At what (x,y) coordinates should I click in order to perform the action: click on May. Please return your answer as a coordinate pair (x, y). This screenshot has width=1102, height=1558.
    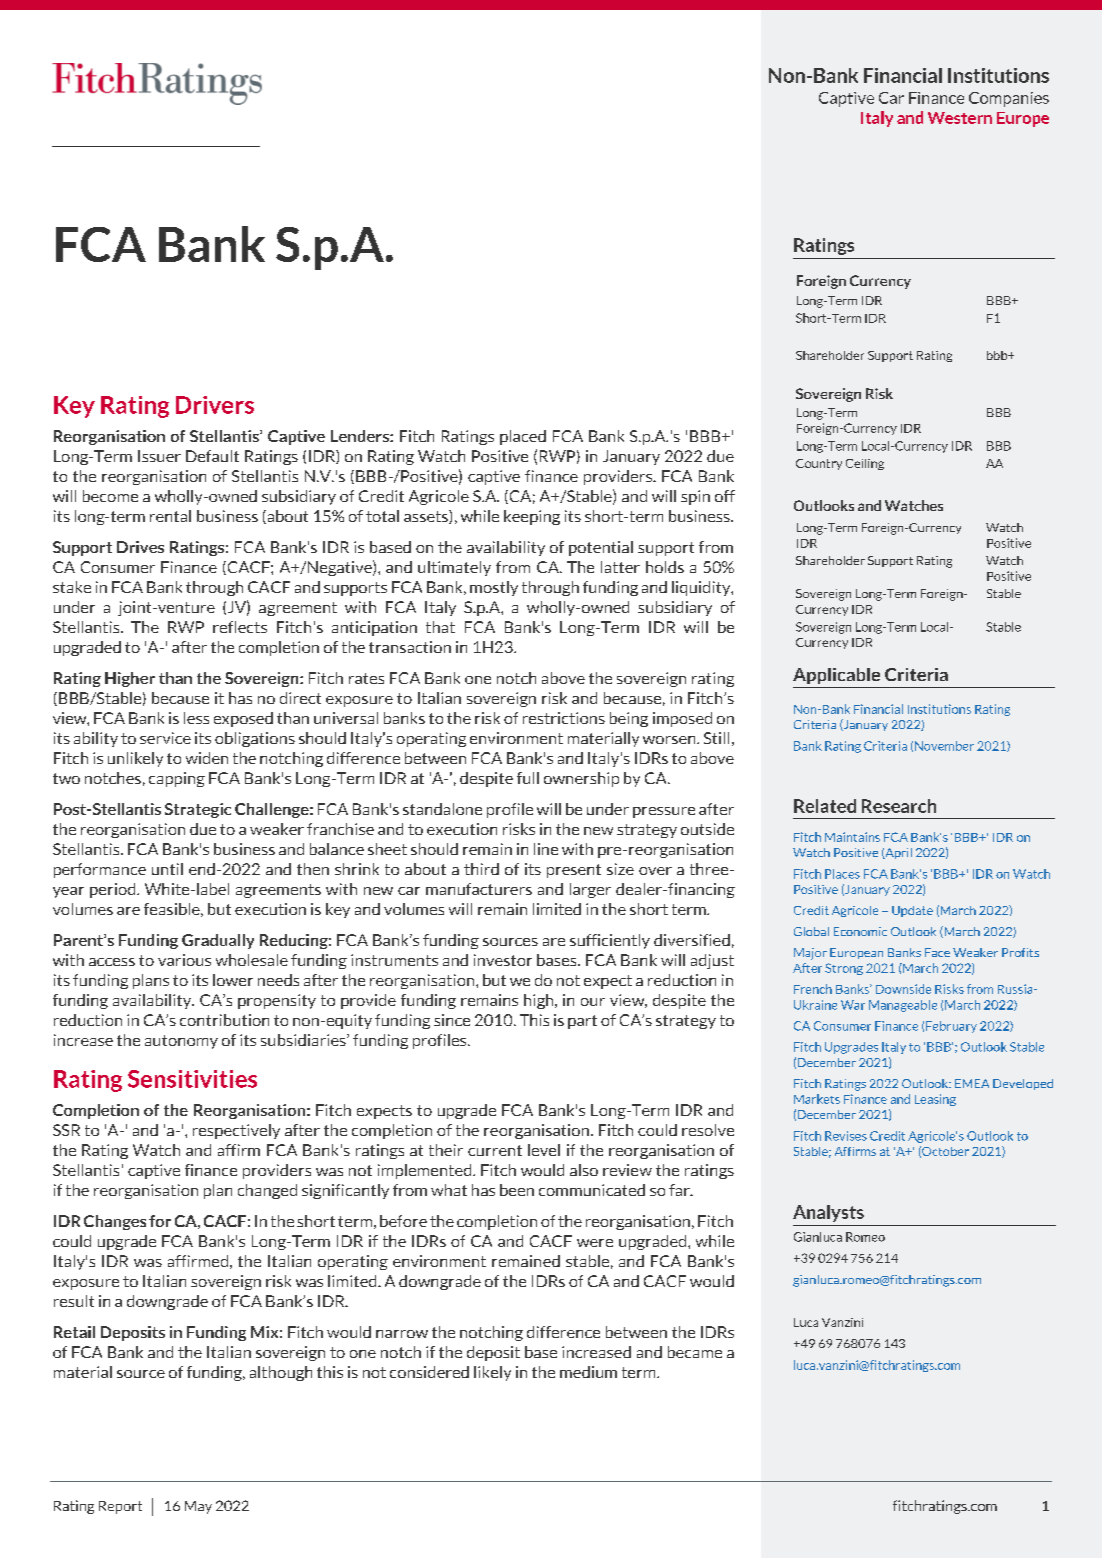
    Looking at the image, I should click on (198, 1507).
